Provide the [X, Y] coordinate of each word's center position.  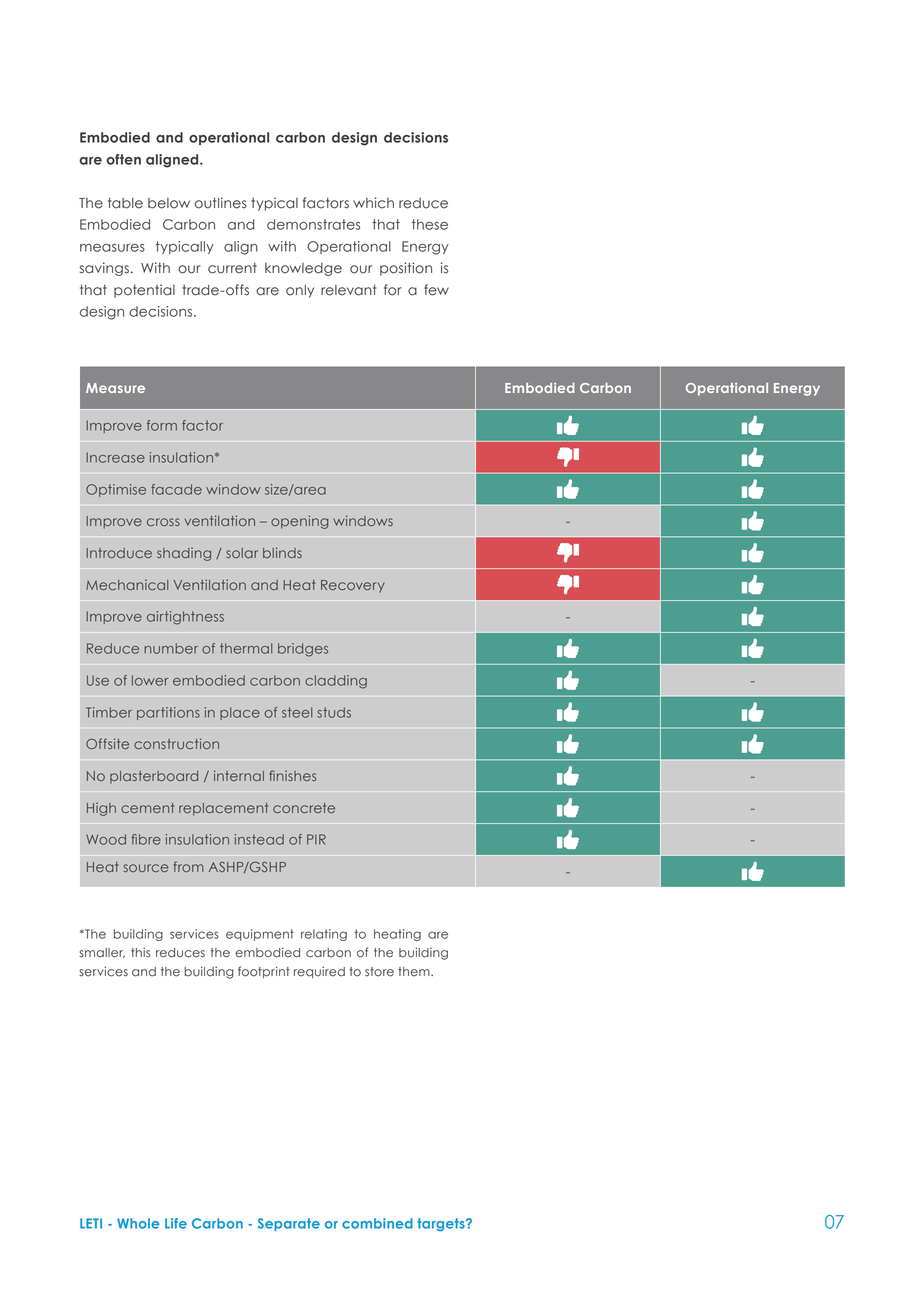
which [373, 203]
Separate [289, 1224]
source [146, 868]
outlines [221, 203]
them [415, 972]
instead [259, 839]
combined [377, 1223]
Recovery [353, 586]
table [125, 203]
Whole [138, 1223]
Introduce [119, 553]
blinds [282, 552]
